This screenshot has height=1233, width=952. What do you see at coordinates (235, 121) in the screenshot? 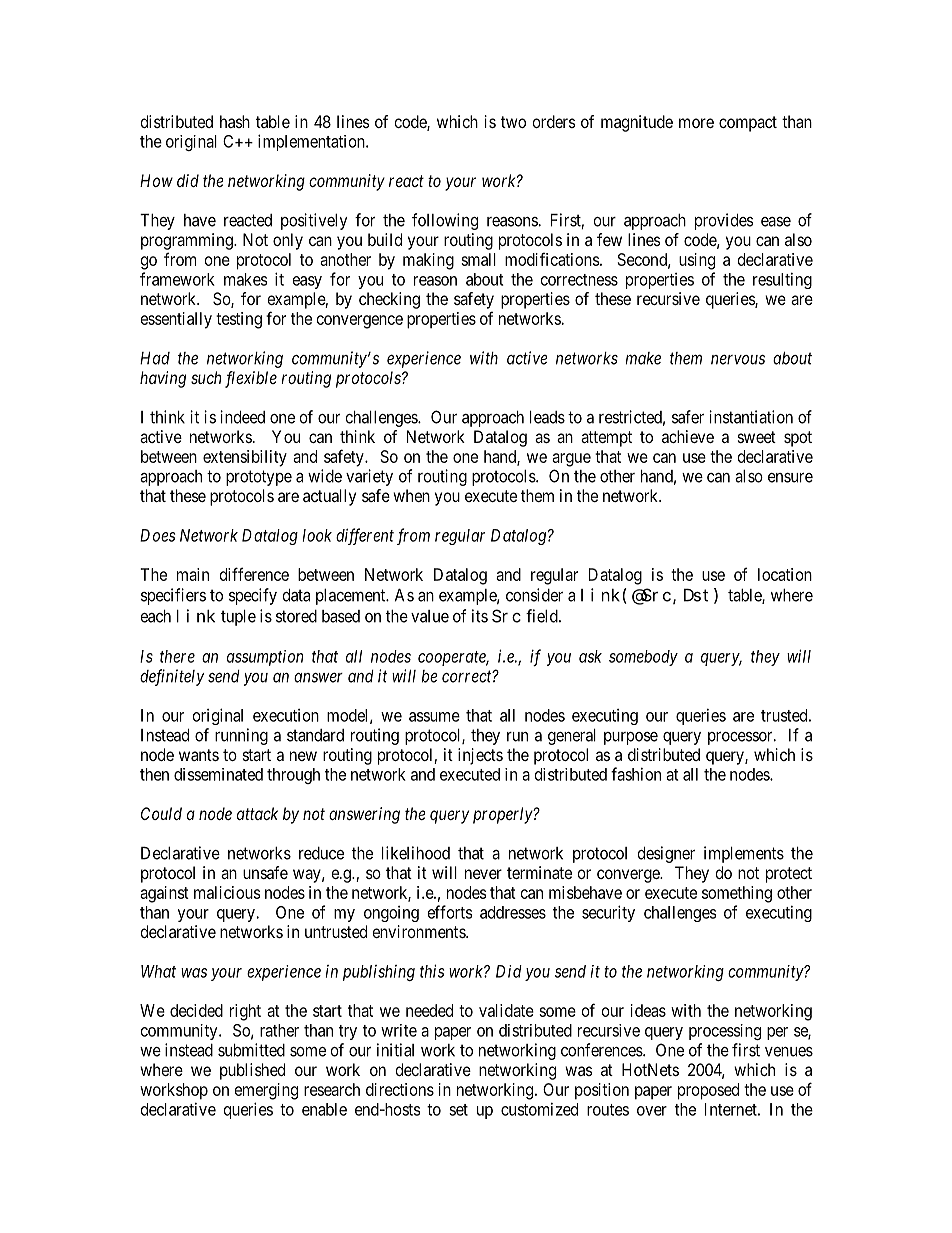
I see `hash` at bounding box center [235, 121].
